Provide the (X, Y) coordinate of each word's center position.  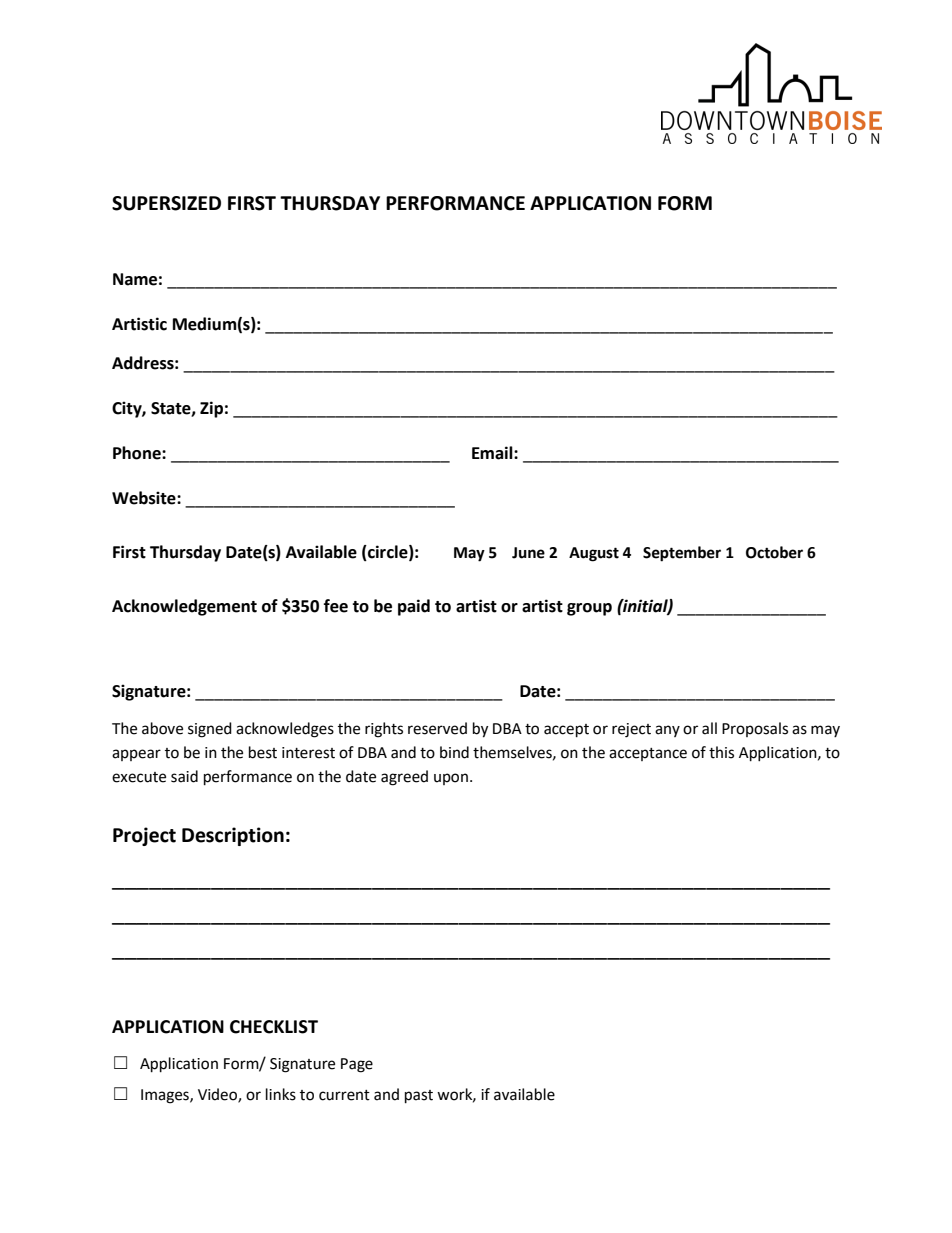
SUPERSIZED (166, 203)
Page (357, 1065)
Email (493, 453)
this (721, 752)
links (281, 1094)
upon (451, 779)
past (419, 1097)
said (184, 776)
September (682, 554)
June (528, 553)
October (774, 552)
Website (145, 498)
